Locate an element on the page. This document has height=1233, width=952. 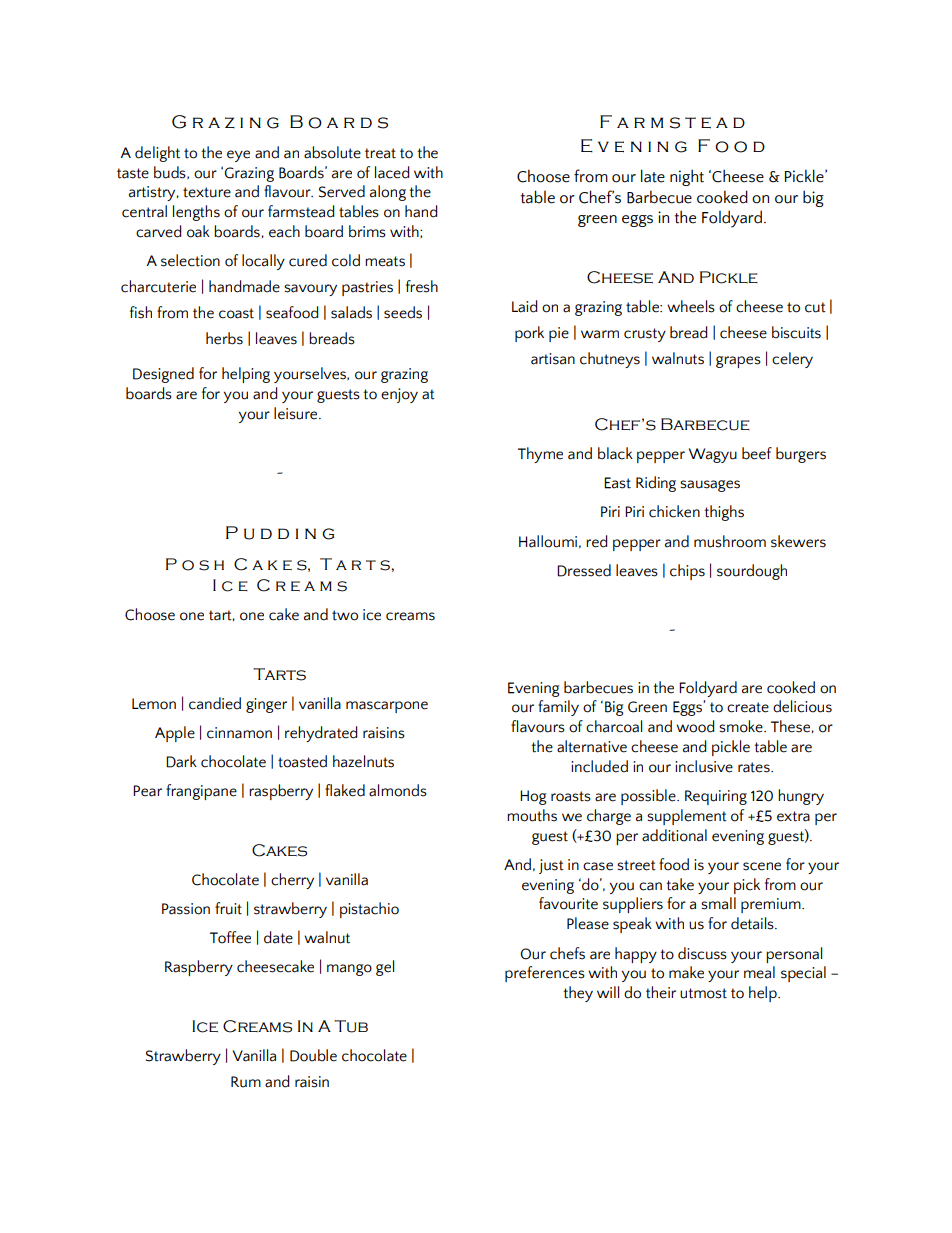
Dark is located at coordinates (181, 761).
